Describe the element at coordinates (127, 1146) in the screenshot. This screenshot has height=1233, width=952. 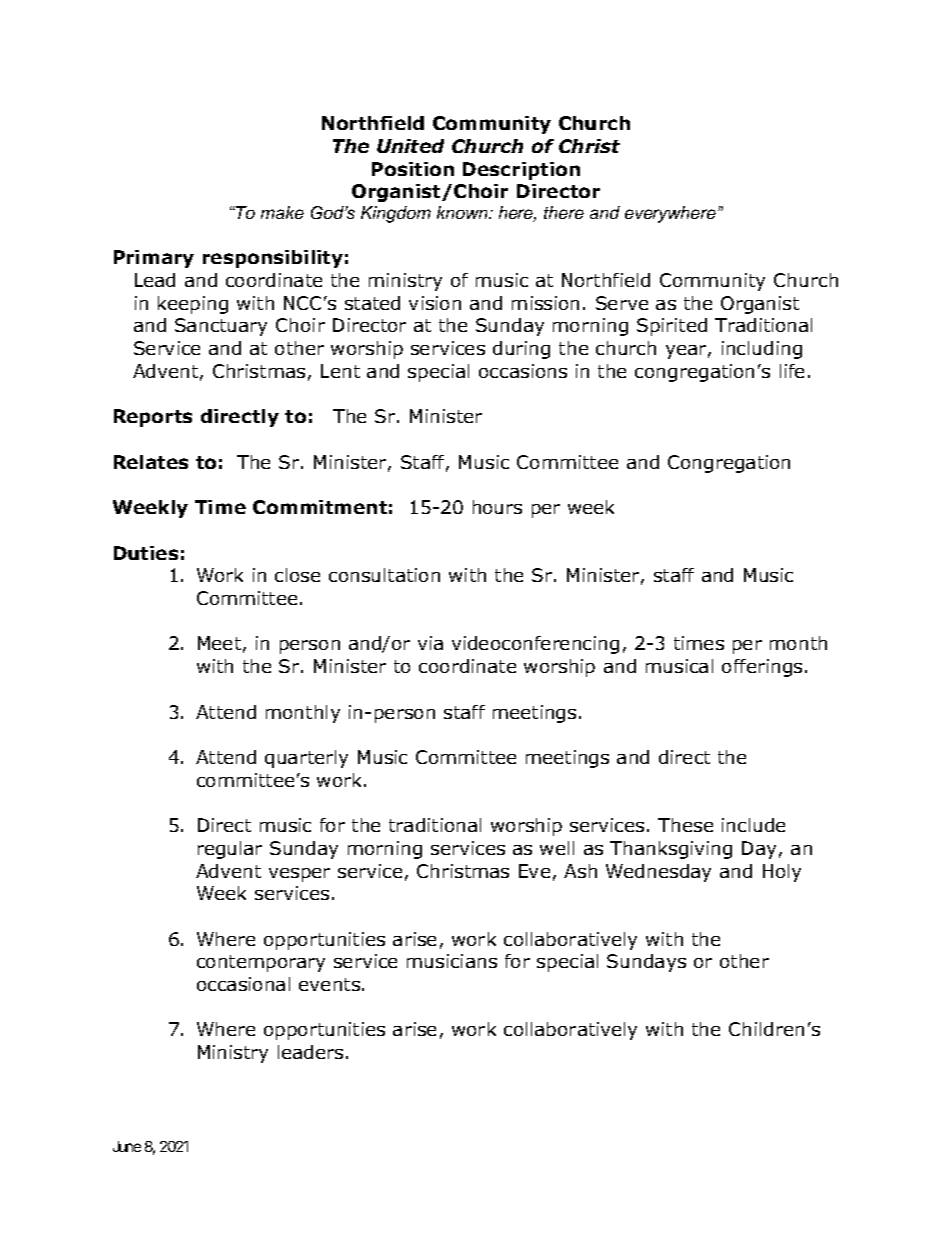
I see `June` at that location.
